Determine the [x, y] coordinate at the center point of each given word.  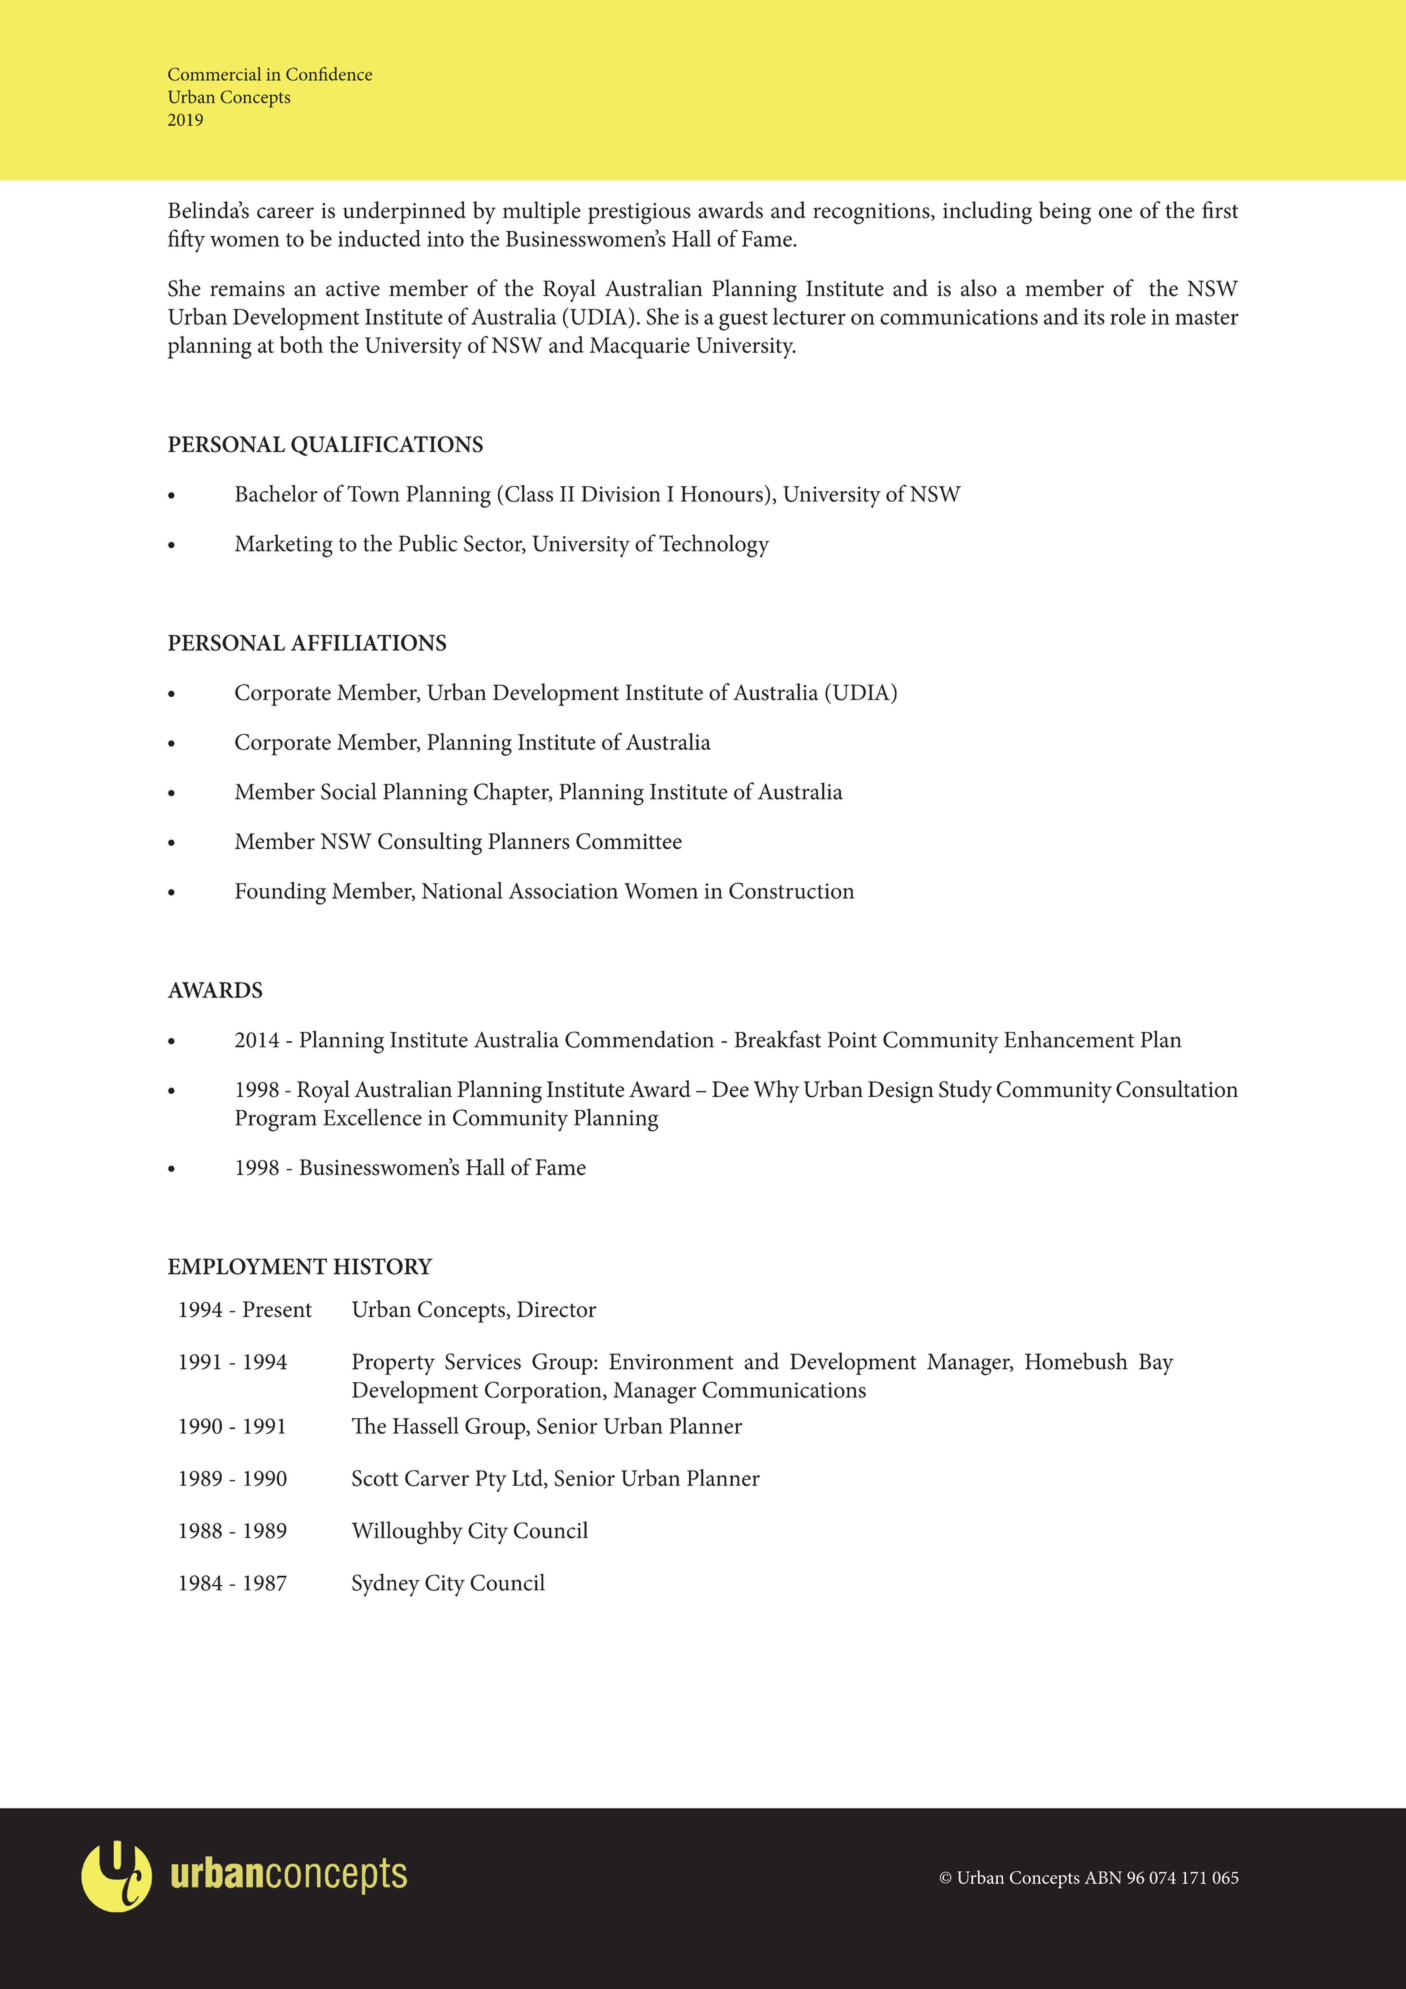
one [1115, 213]
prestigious [639, 214]
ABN [1103, 1877]
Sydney [386, 1585]
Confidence [329, 74]
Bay [1156, 1364]
